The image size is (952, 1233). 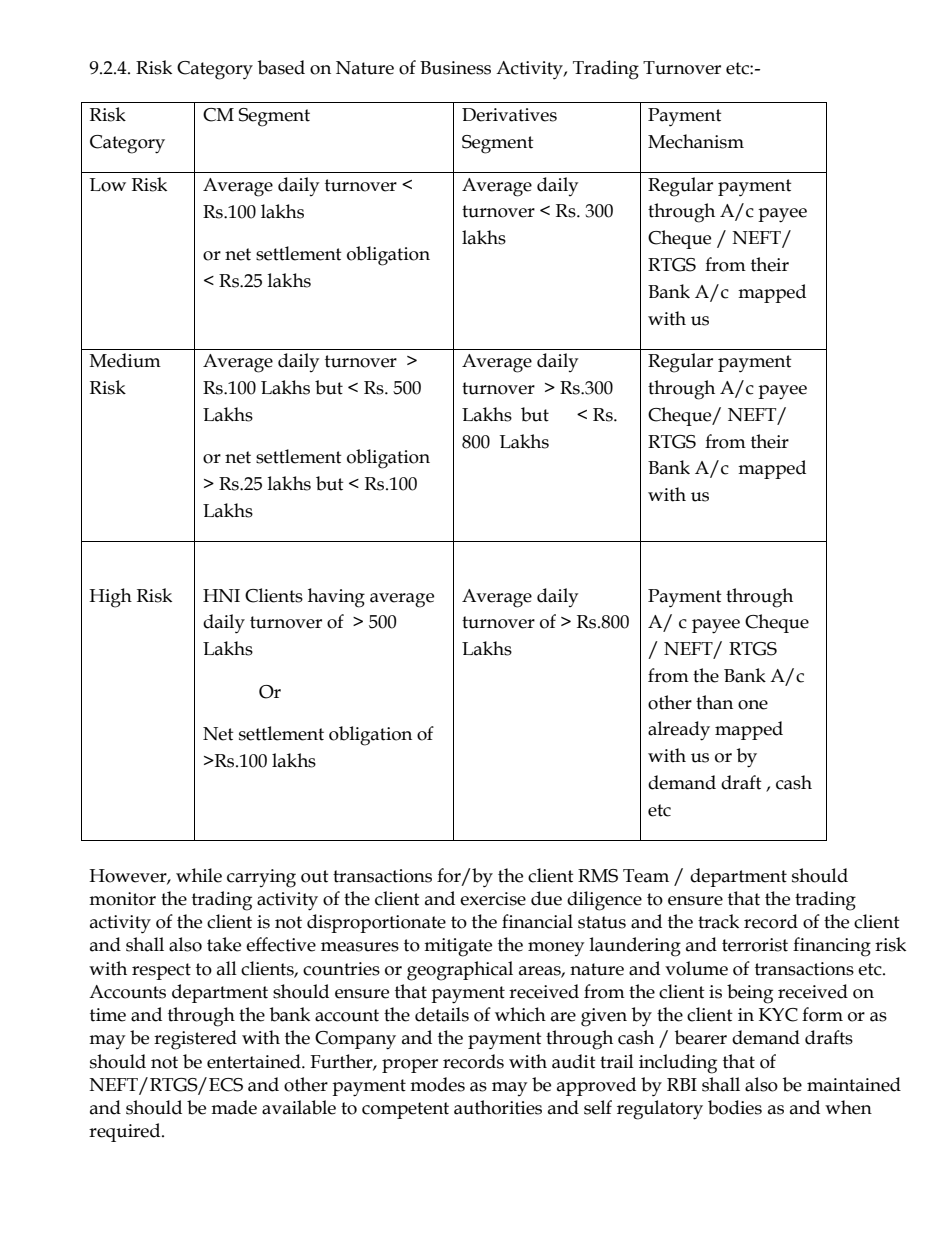 I want to click on authorities, so click(x=498, y=1107).
